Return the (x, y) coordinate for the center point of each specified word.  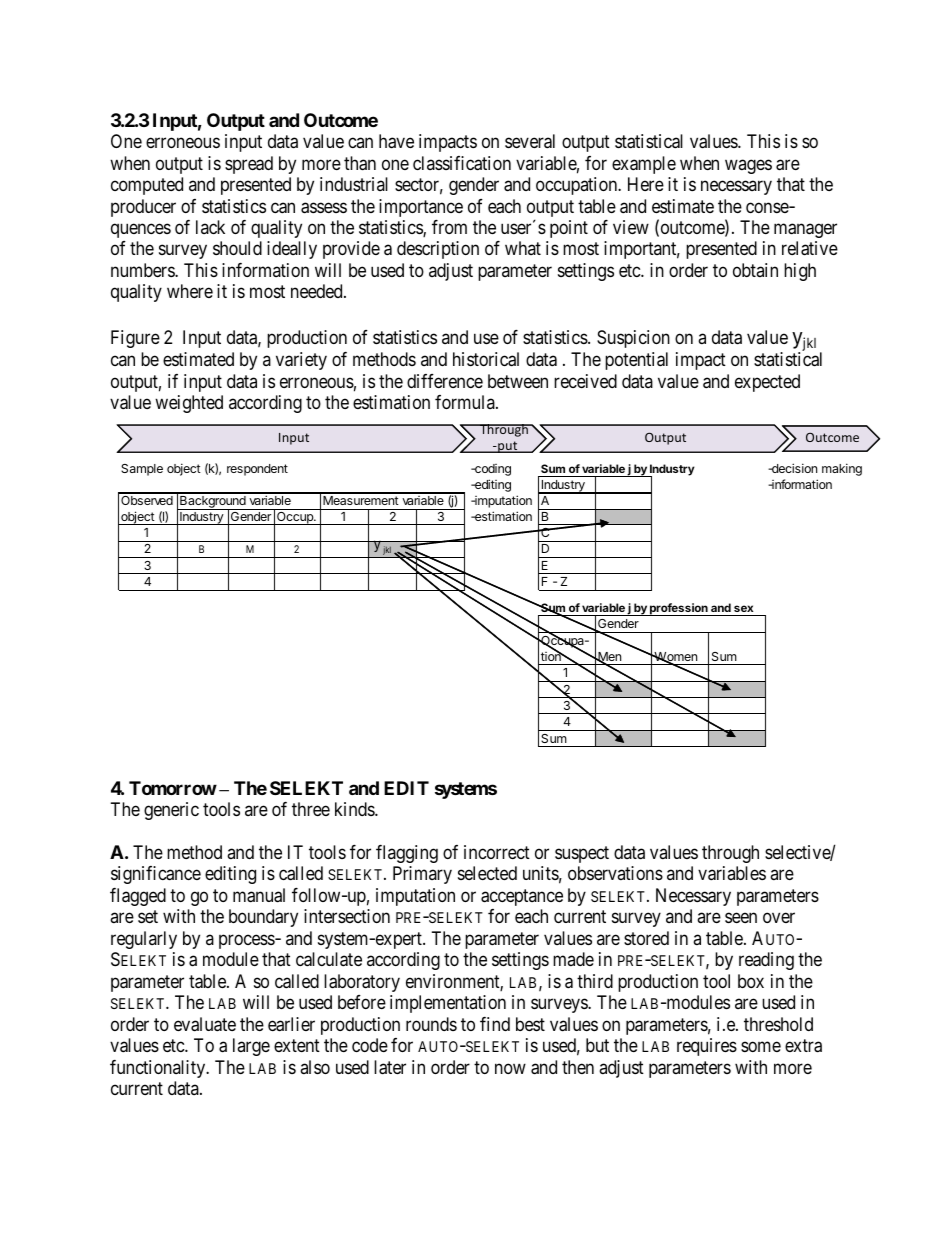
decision (793, 468)
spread (249, 165)
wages (748, 166)
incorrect (497, 852)
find (495, 1024)
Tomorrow (173, 788)
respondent (257, 470)
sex (743, 608)
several (530, 141)
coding (492, 470)
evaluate (205, 1024)
